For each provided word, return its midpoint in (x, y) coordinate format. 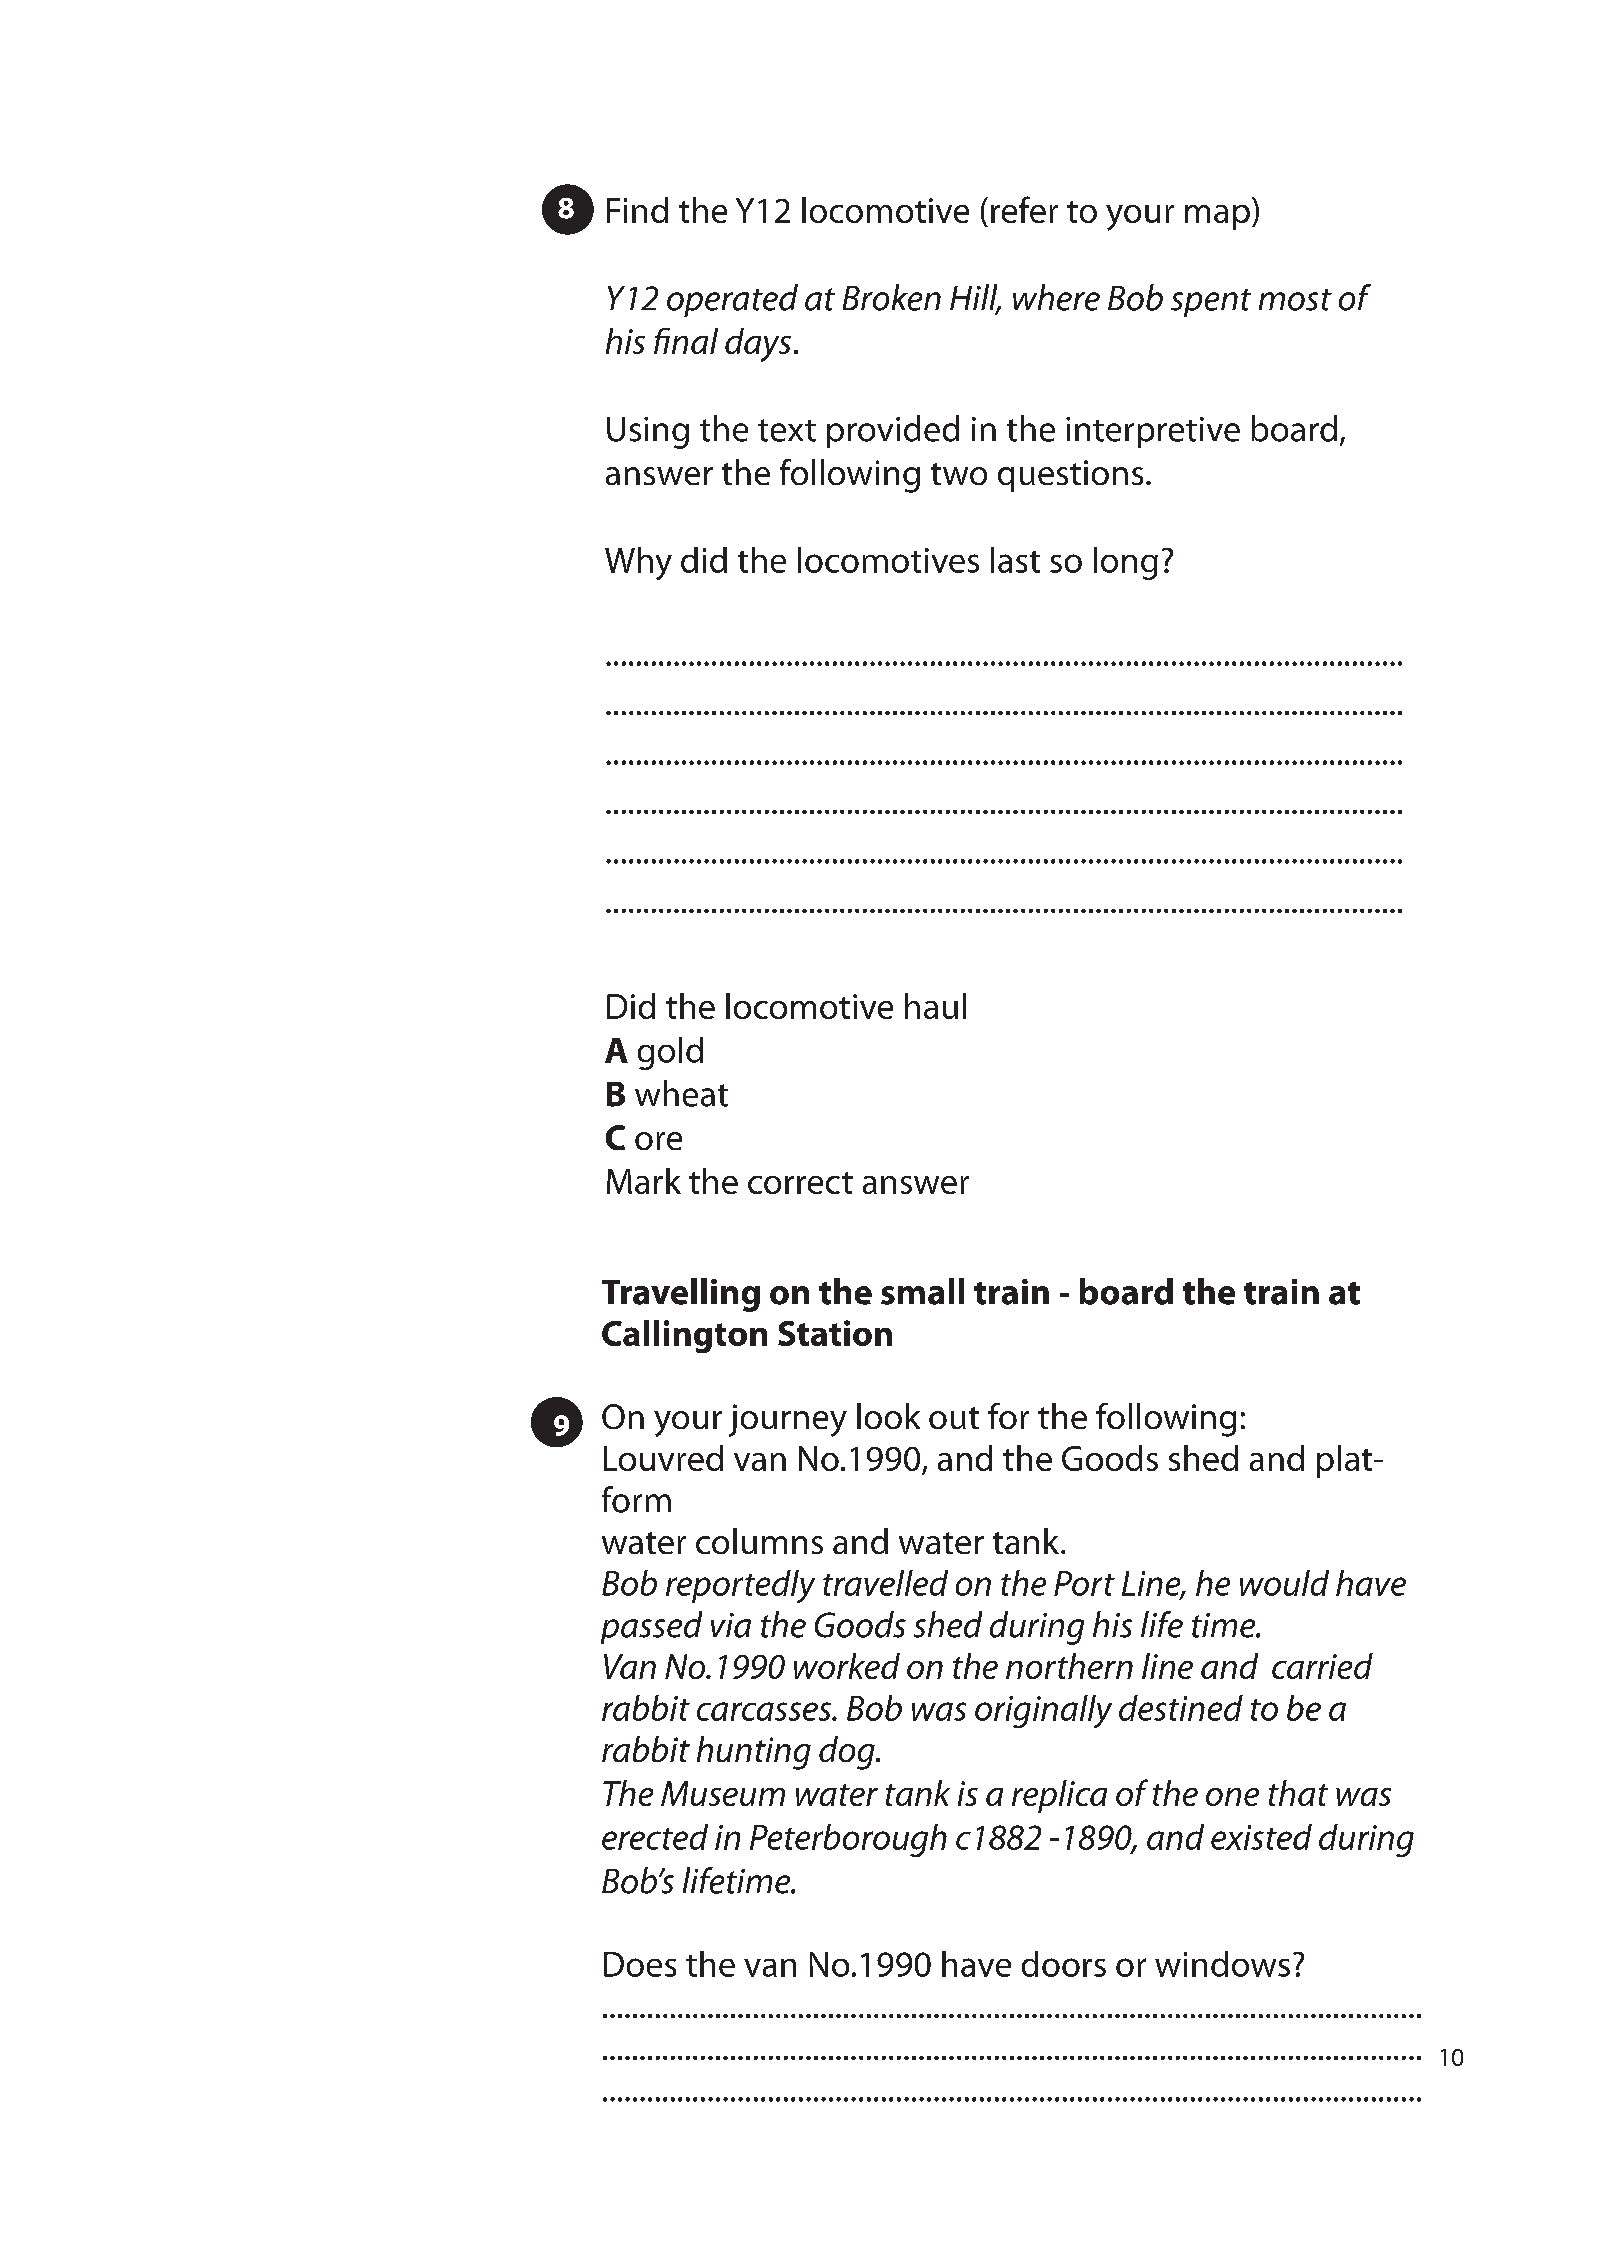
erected (655, 1837)
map (1217, 217)
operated (732, 300)
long (1126, 563)
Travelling (681, 1295)
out (954, 1418)
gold (670, 1053)
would (1284, 1583)
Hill (975, 298)
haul (935, 1006)
